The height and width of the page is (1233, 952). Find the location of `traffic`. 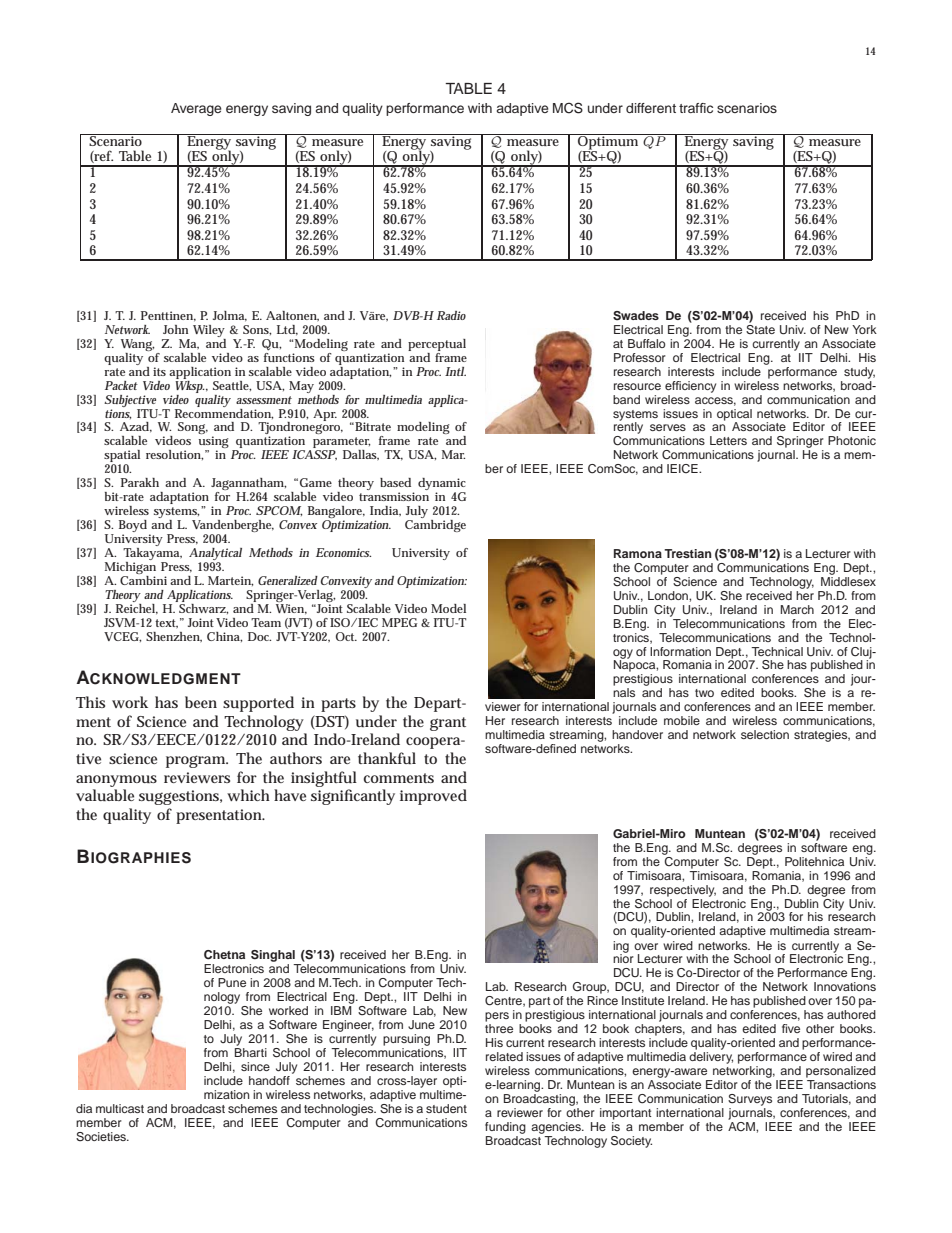

traffic is located at coordinates (696, 108).
